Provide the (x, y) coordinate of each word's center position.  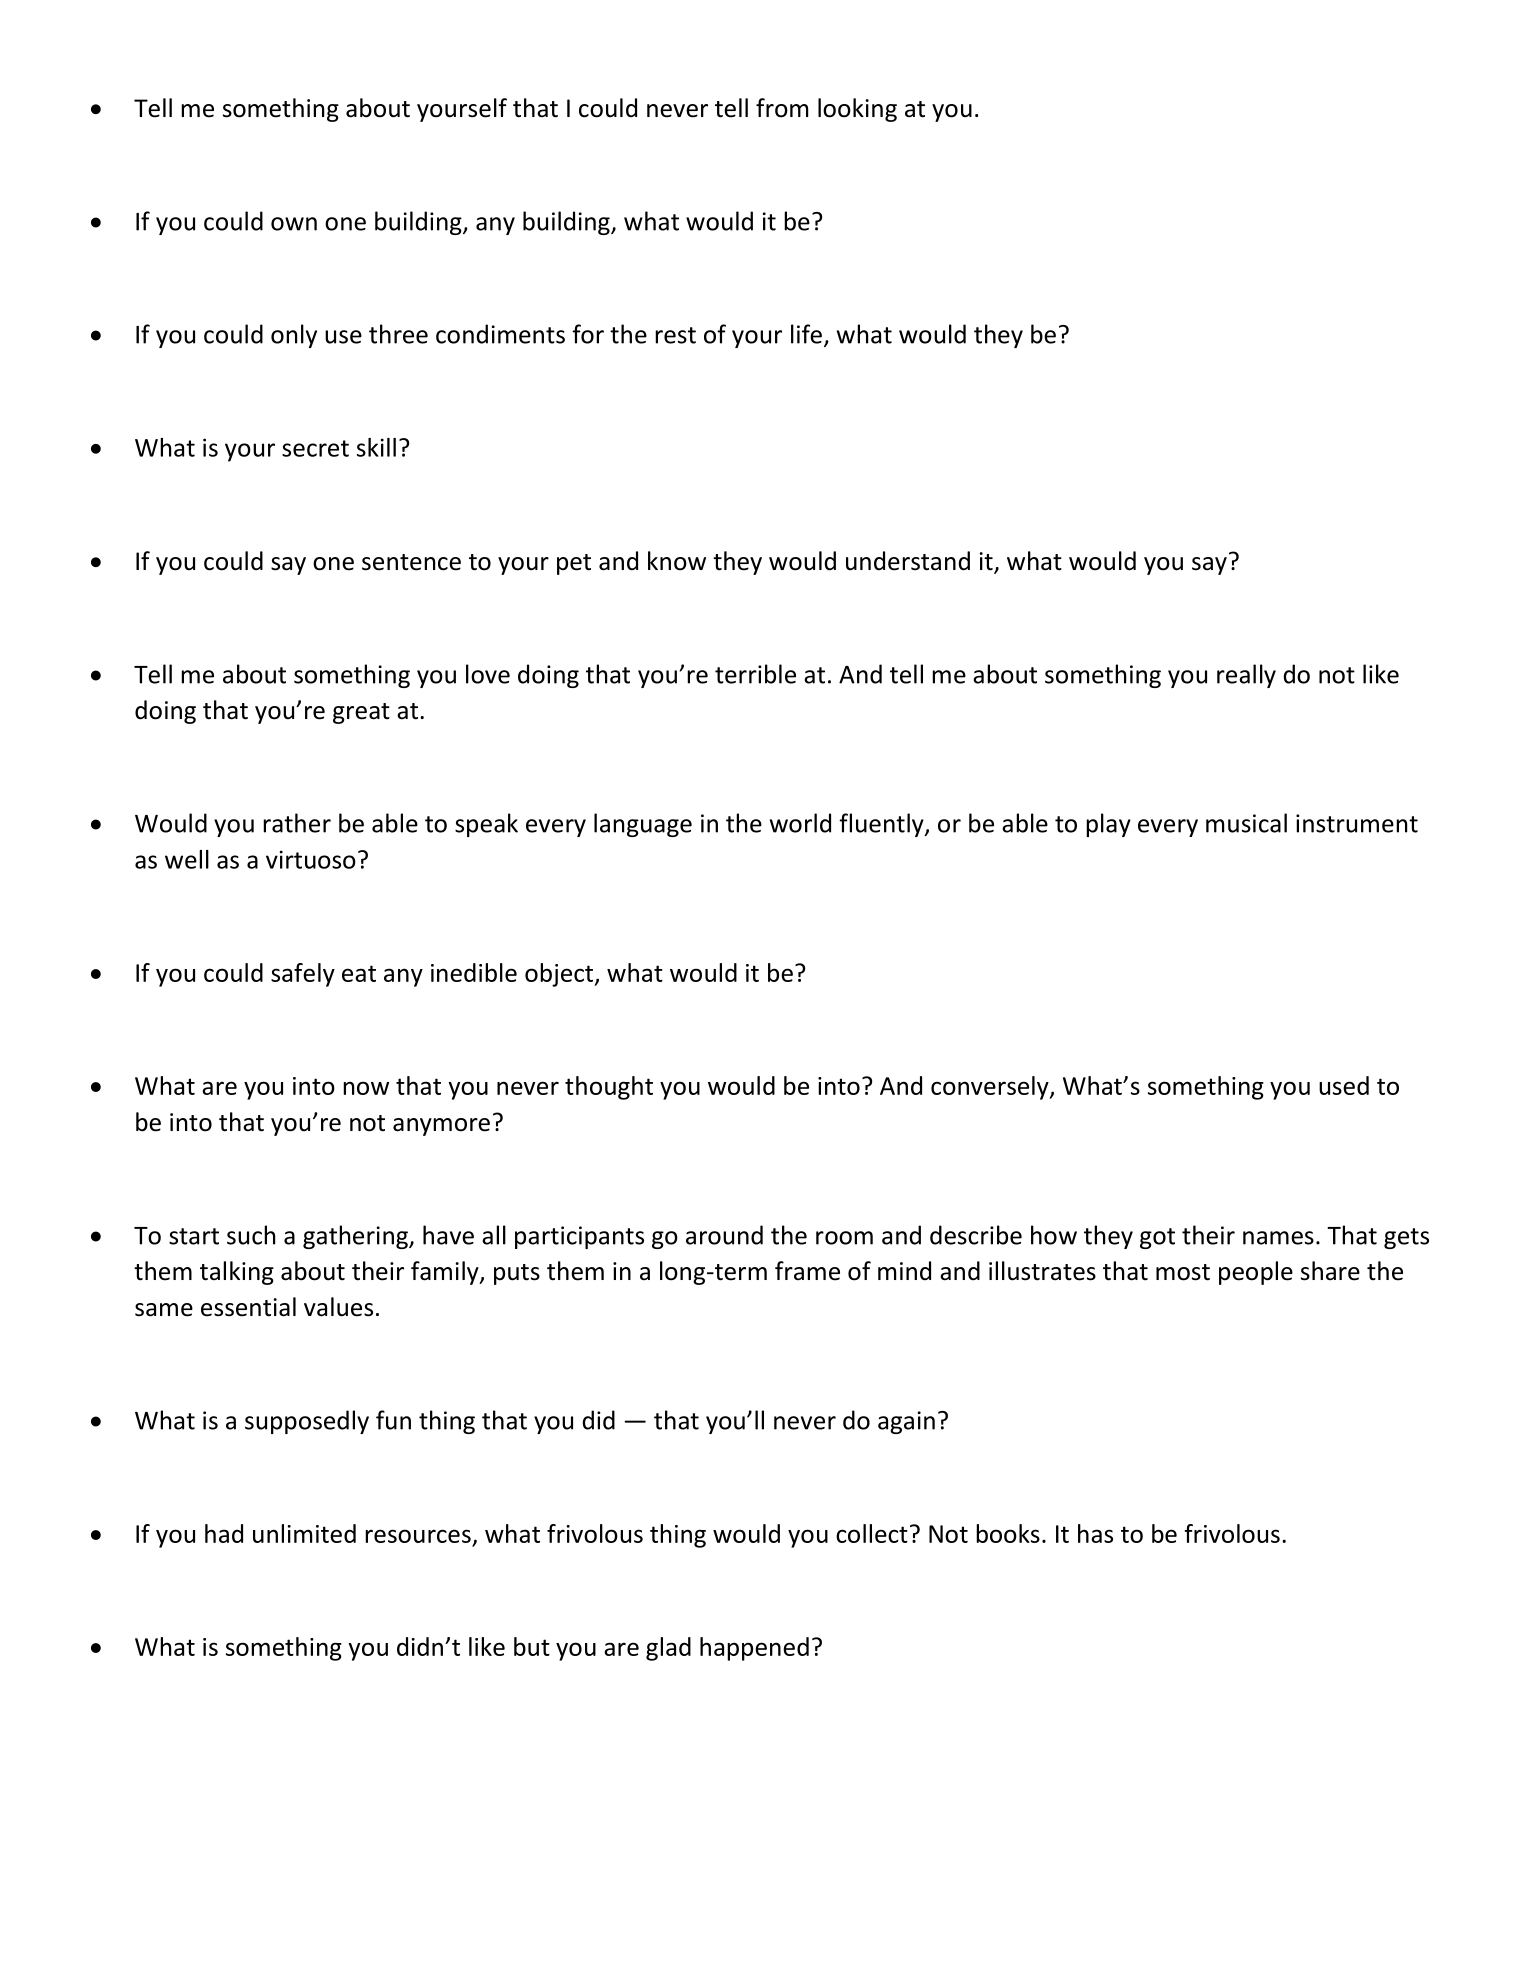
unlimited (304, 1533)
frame (807, 1271)
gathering (356, 1237)
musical (1246, 823)
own (294, 224)
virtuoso (311, 859)
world (800, 823)
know (677, 561)
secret (315, 448)
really (1246, 676)
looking (857, 110)
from (782, 108)
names (1278, 1238)
